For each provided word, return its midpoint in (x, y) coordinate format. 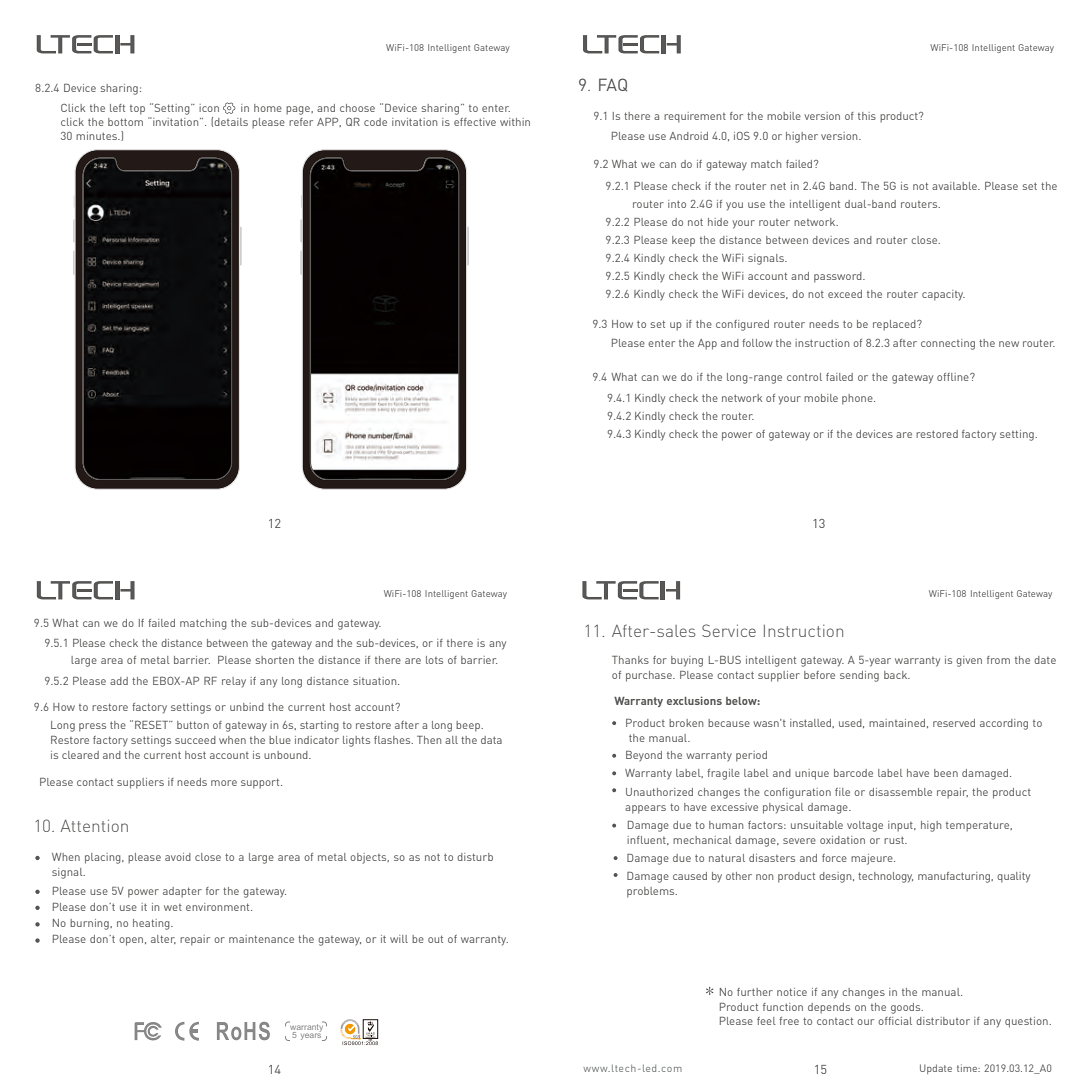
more (224, 783)
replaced (895, 325)
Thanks (630, 660)
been (946, 773)
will (399, 939)
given (969, 661)
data (491, 740)
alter (163, 939)
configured (742, 325)
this (867, 116)
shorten (275, 660)
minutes (98, 136)
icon (209, 108)
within (515, 122)
